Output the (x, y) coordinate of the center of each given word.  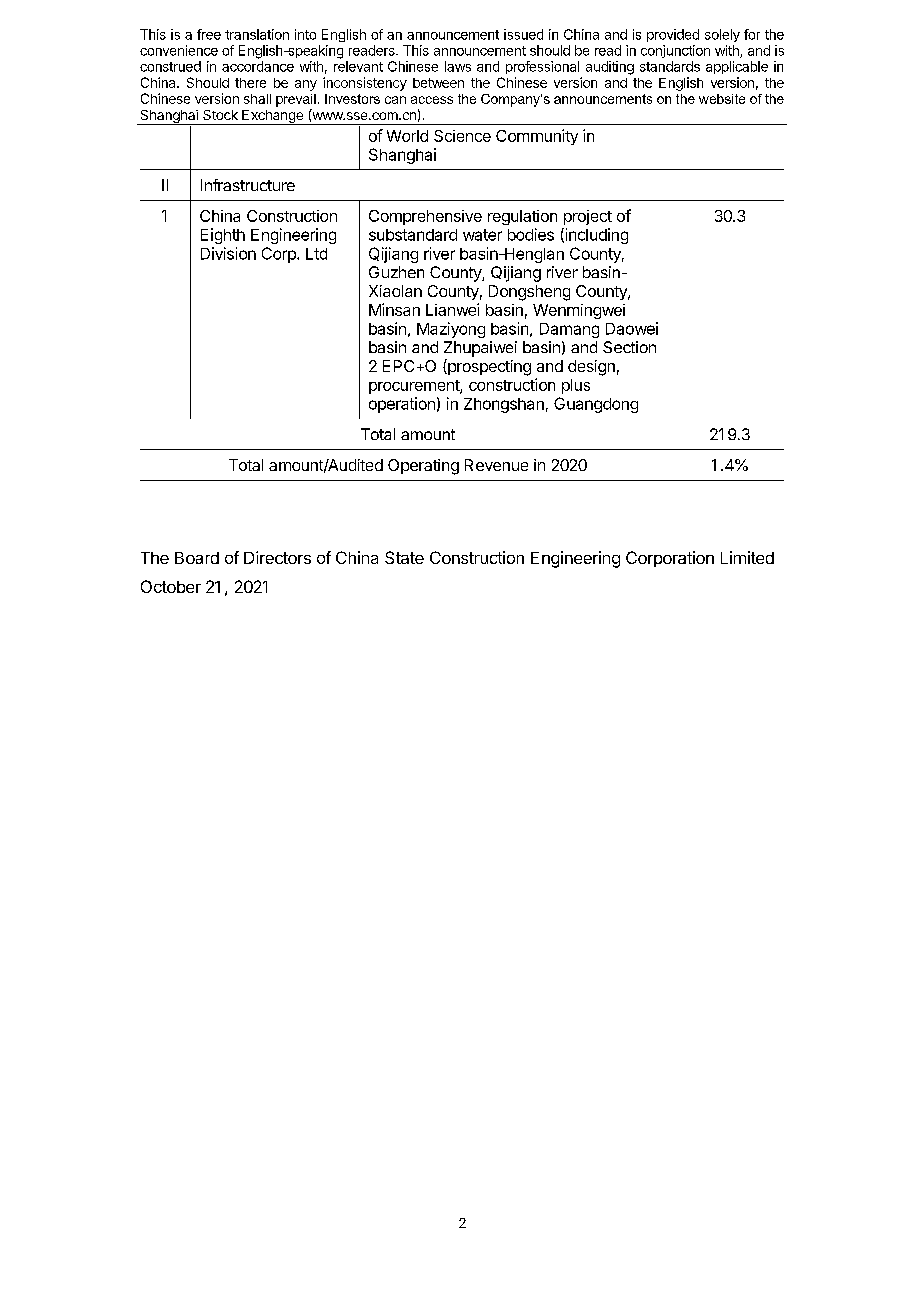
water (482, 235)
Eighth (223, 236)
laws (458, 66)
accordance (258, 66)
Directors (277, 557)
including (595, 236)
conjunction (675, 51)
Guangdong (596, 405)
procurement (415, 387)
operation (402, 405)
